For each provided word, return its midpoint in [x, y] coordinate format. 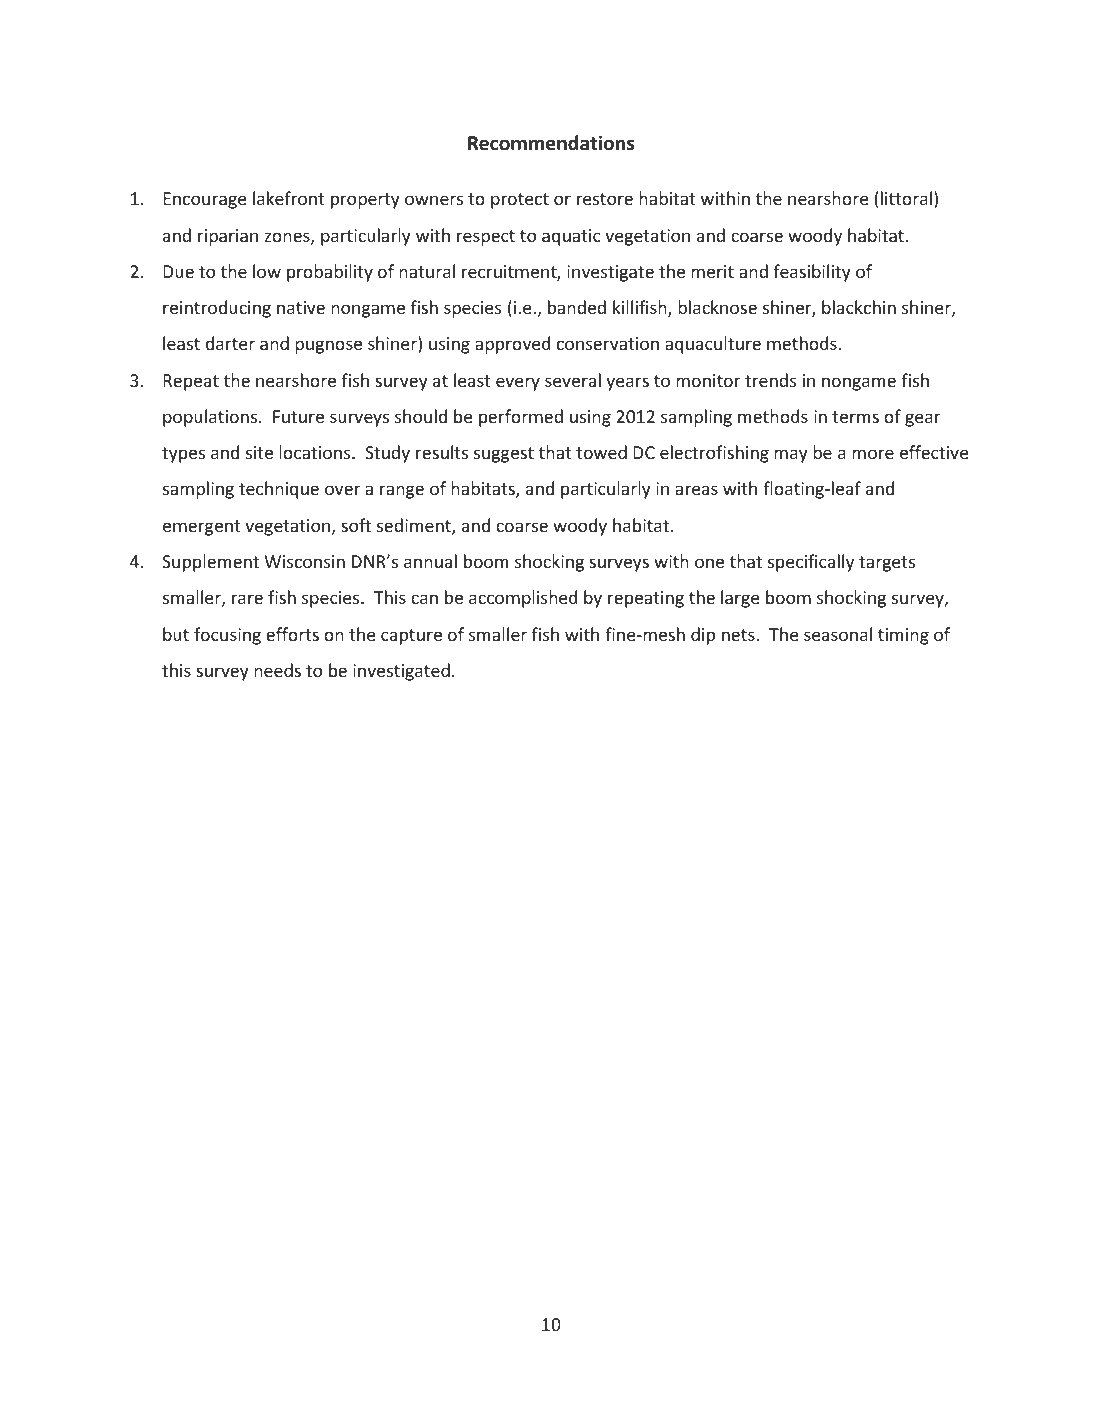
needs [277, 670]
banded [577, 307]
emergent [202, 528]
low [267, 271]
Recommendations [551, 143]
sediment [415, 526]
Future [298, 416]
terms [855, 417]
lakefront [289, 198]
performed [521, 418]
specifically [811, 563]
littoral [906, 198]
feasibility [812, 273]
